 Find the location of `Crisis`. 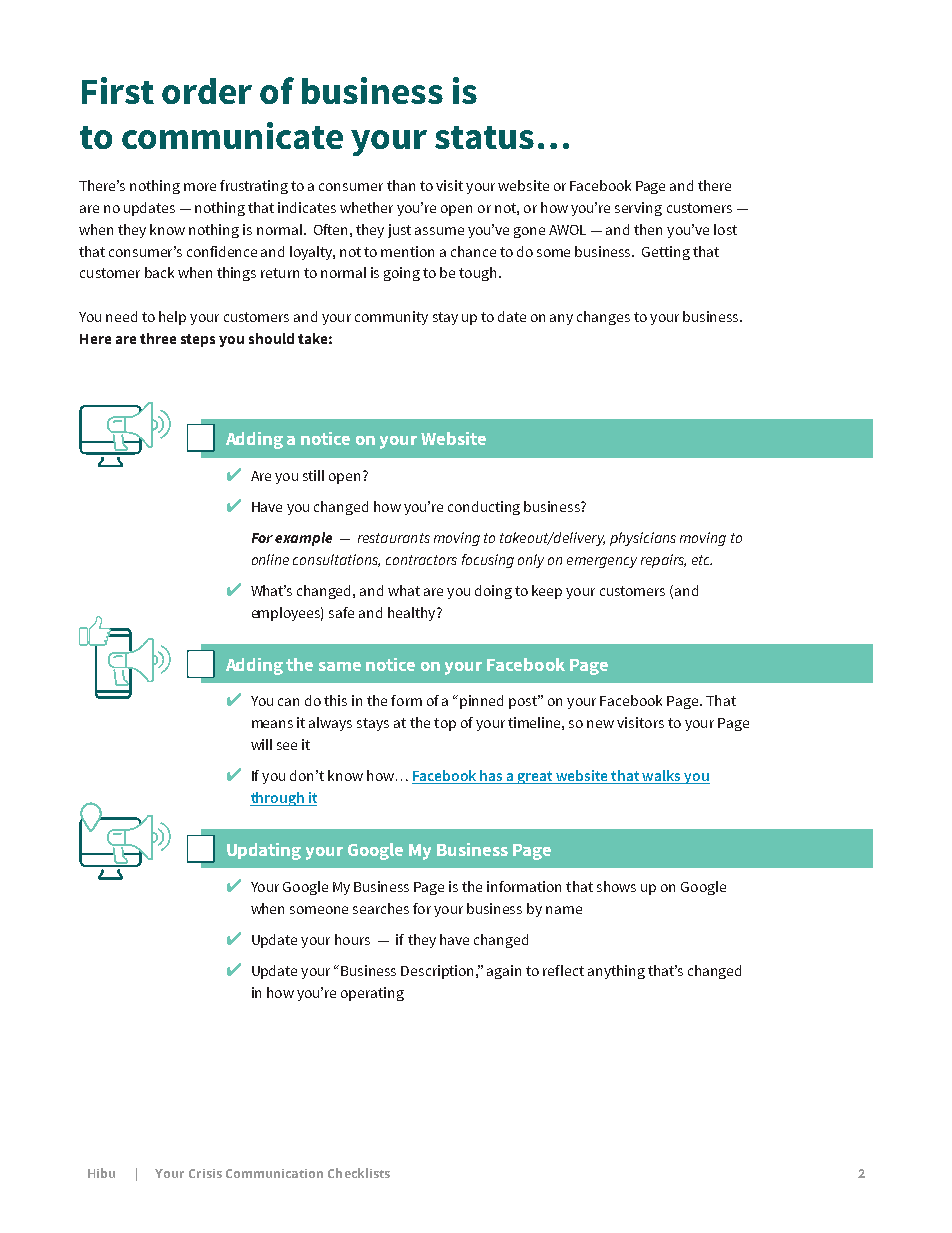

Crisis is located at coordinates (205, 1173).
